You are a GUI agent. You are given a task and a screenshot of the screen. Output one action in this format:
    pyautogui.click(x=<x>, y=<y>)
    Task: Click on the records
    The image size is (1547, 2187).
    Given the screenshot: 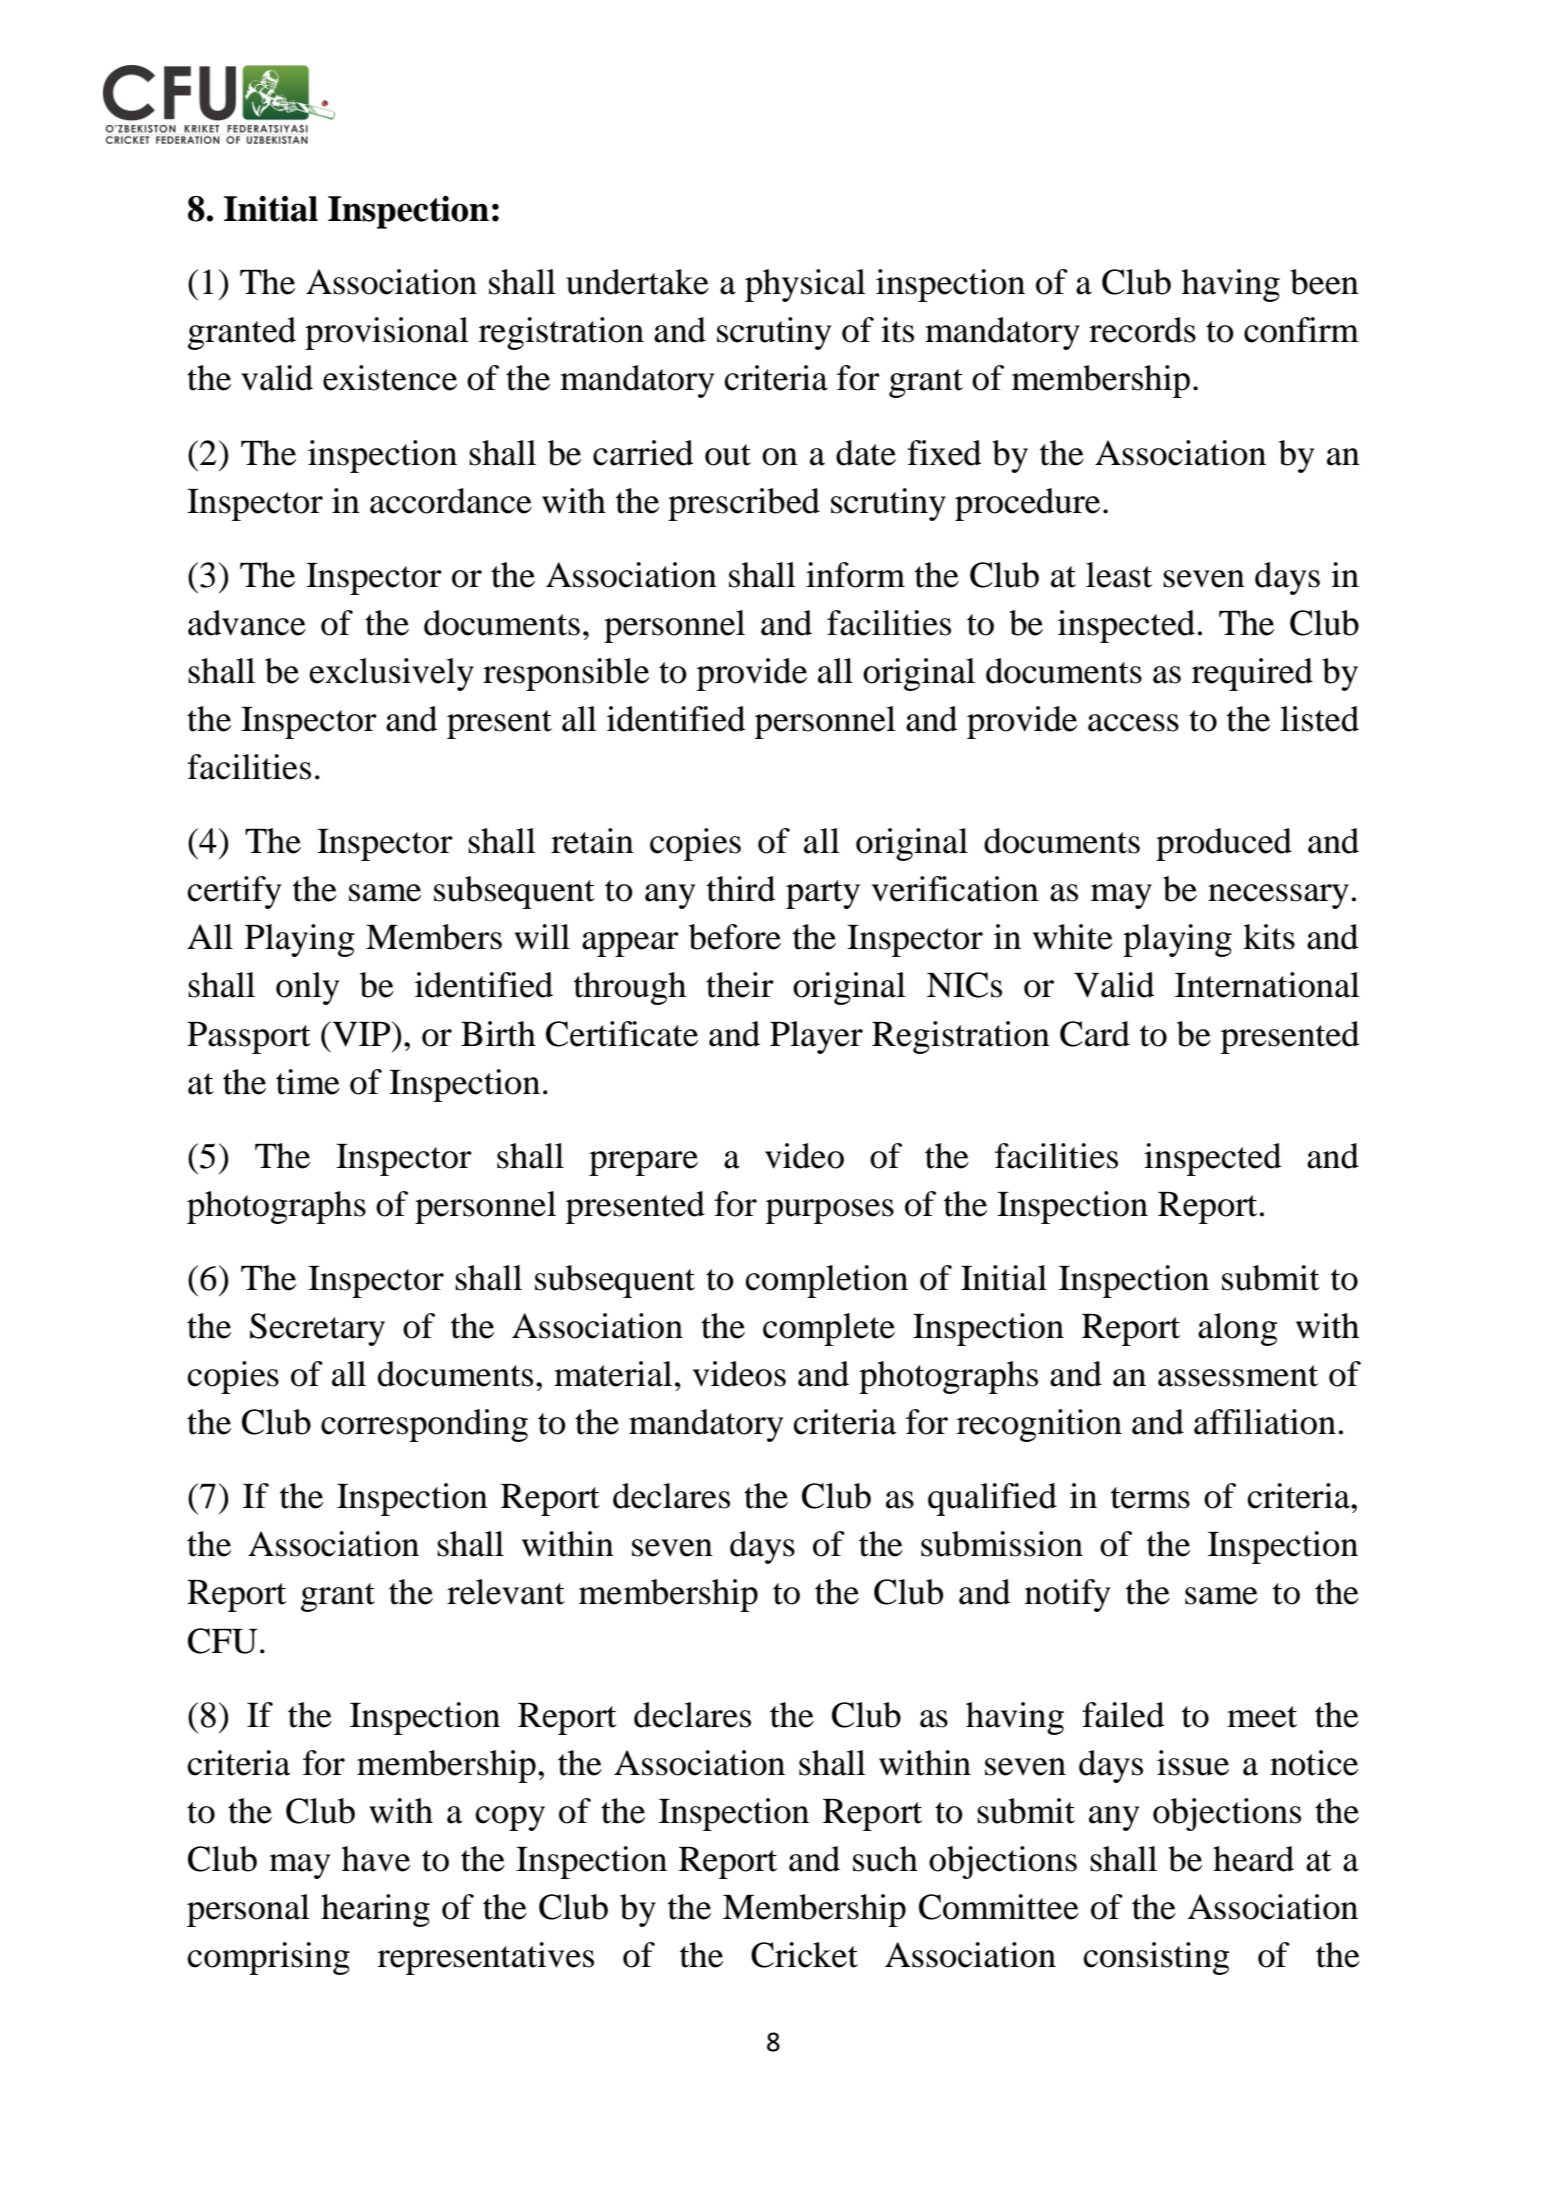 What is the action you would take?
    pyautogui.click(x=1142, y=330)
